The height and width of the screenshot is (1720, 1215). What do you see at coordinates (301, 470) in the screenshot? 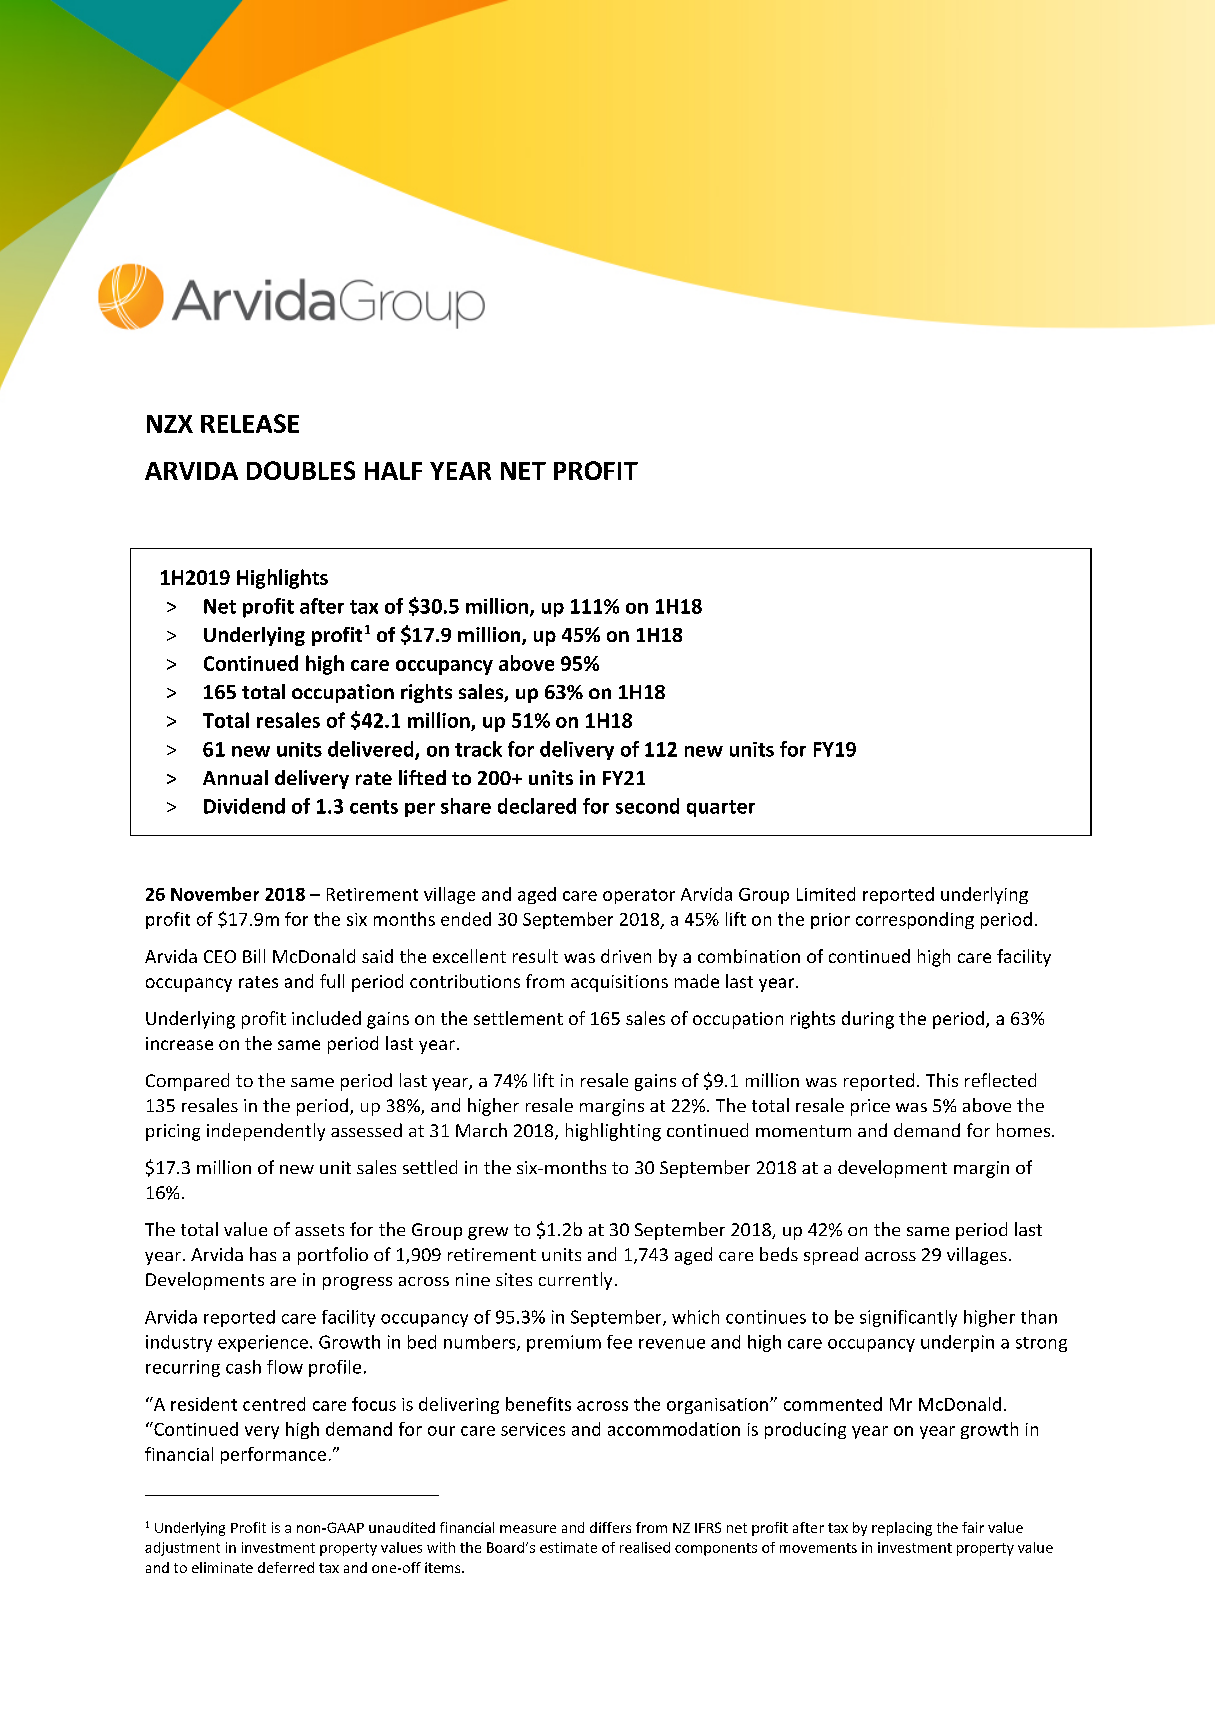
I see `DOUBLES` at bounding box center [301, 470].
